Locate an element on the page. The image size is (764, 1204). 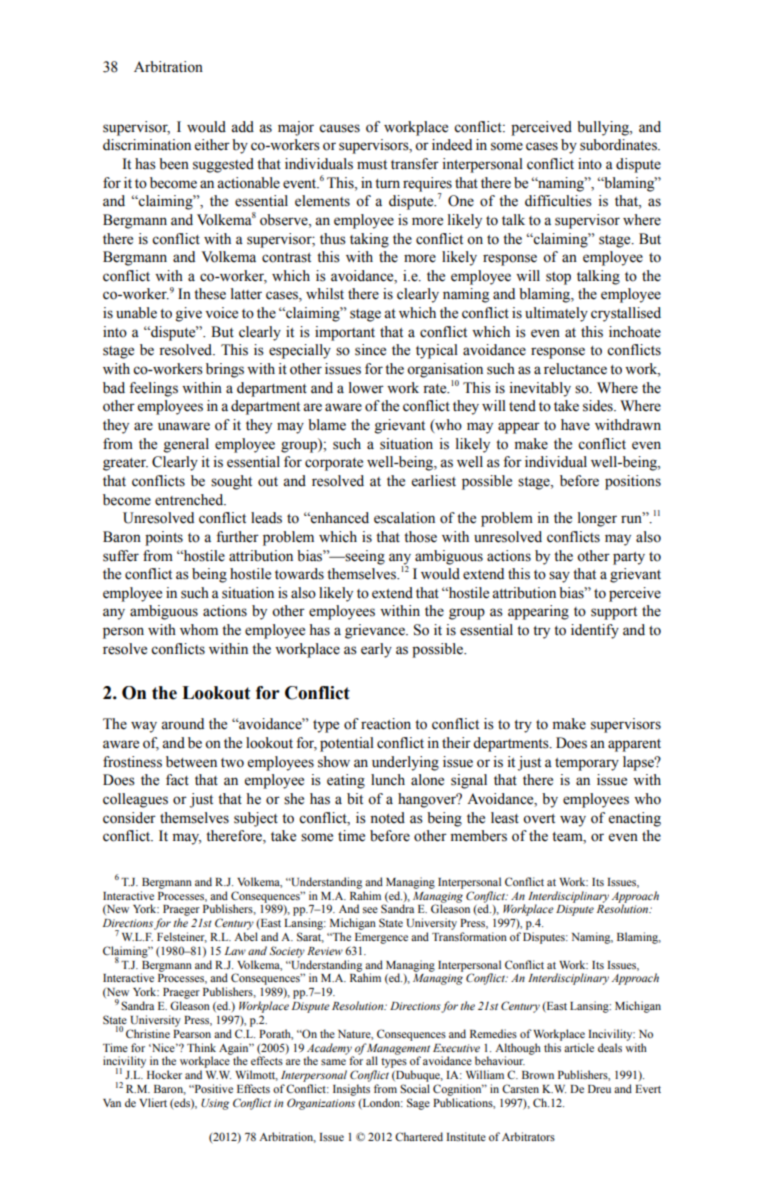
subordinates is located at coordinates (619, 145).
